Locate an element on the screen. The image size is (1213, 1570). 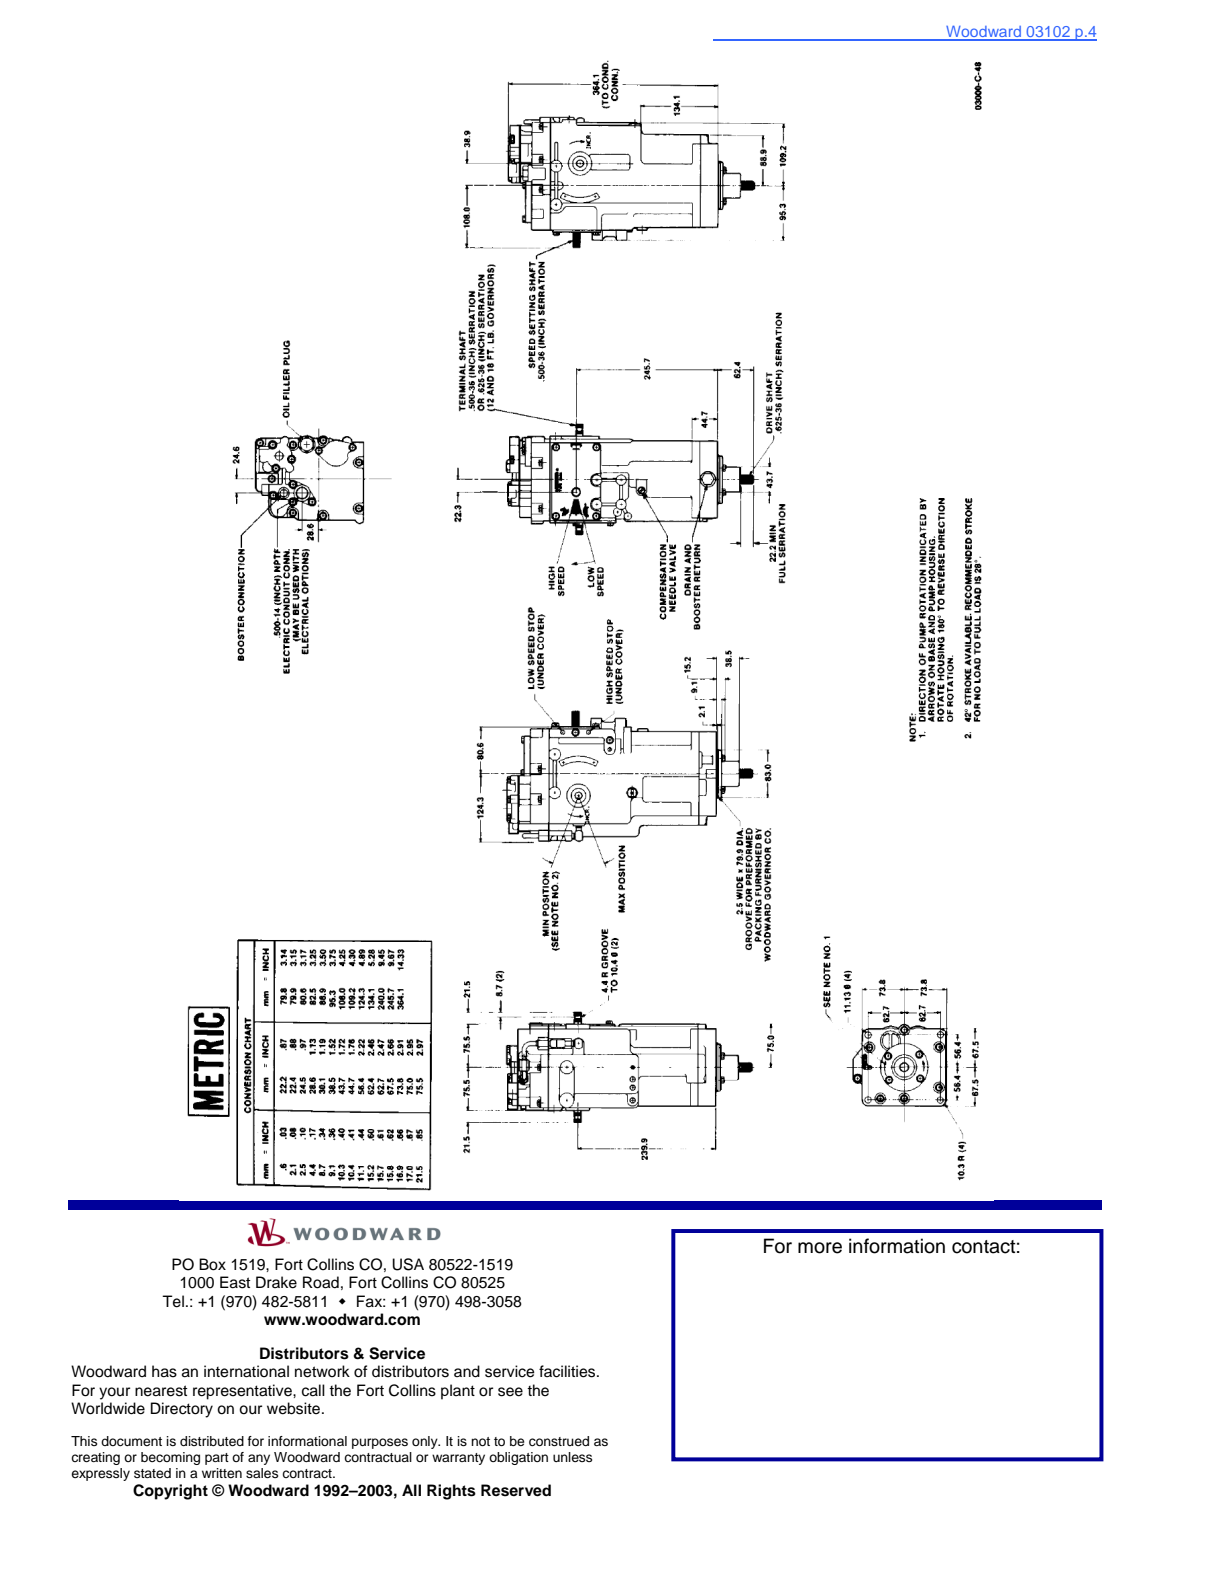
distributed is located at coordinates (212, 1441).
